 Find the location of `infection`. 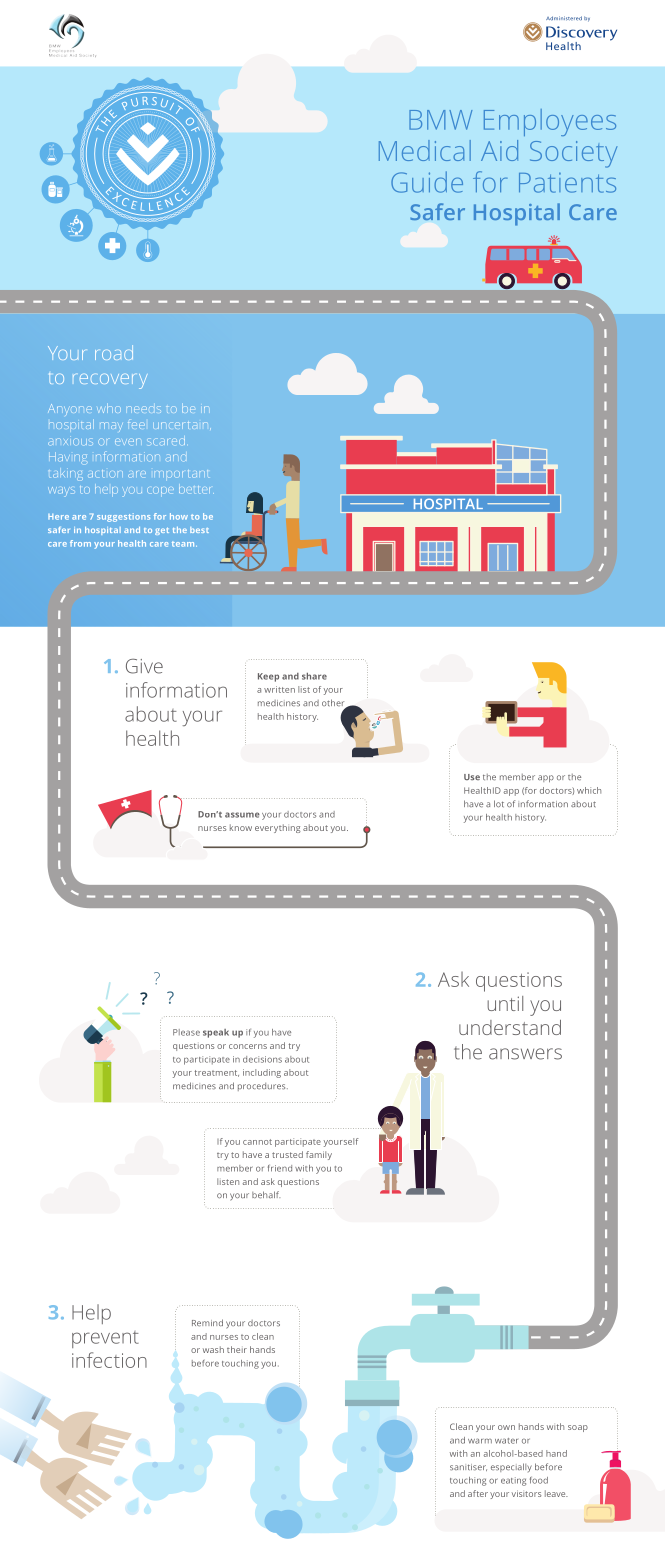

infection is located at coordinates (109, 1360).
